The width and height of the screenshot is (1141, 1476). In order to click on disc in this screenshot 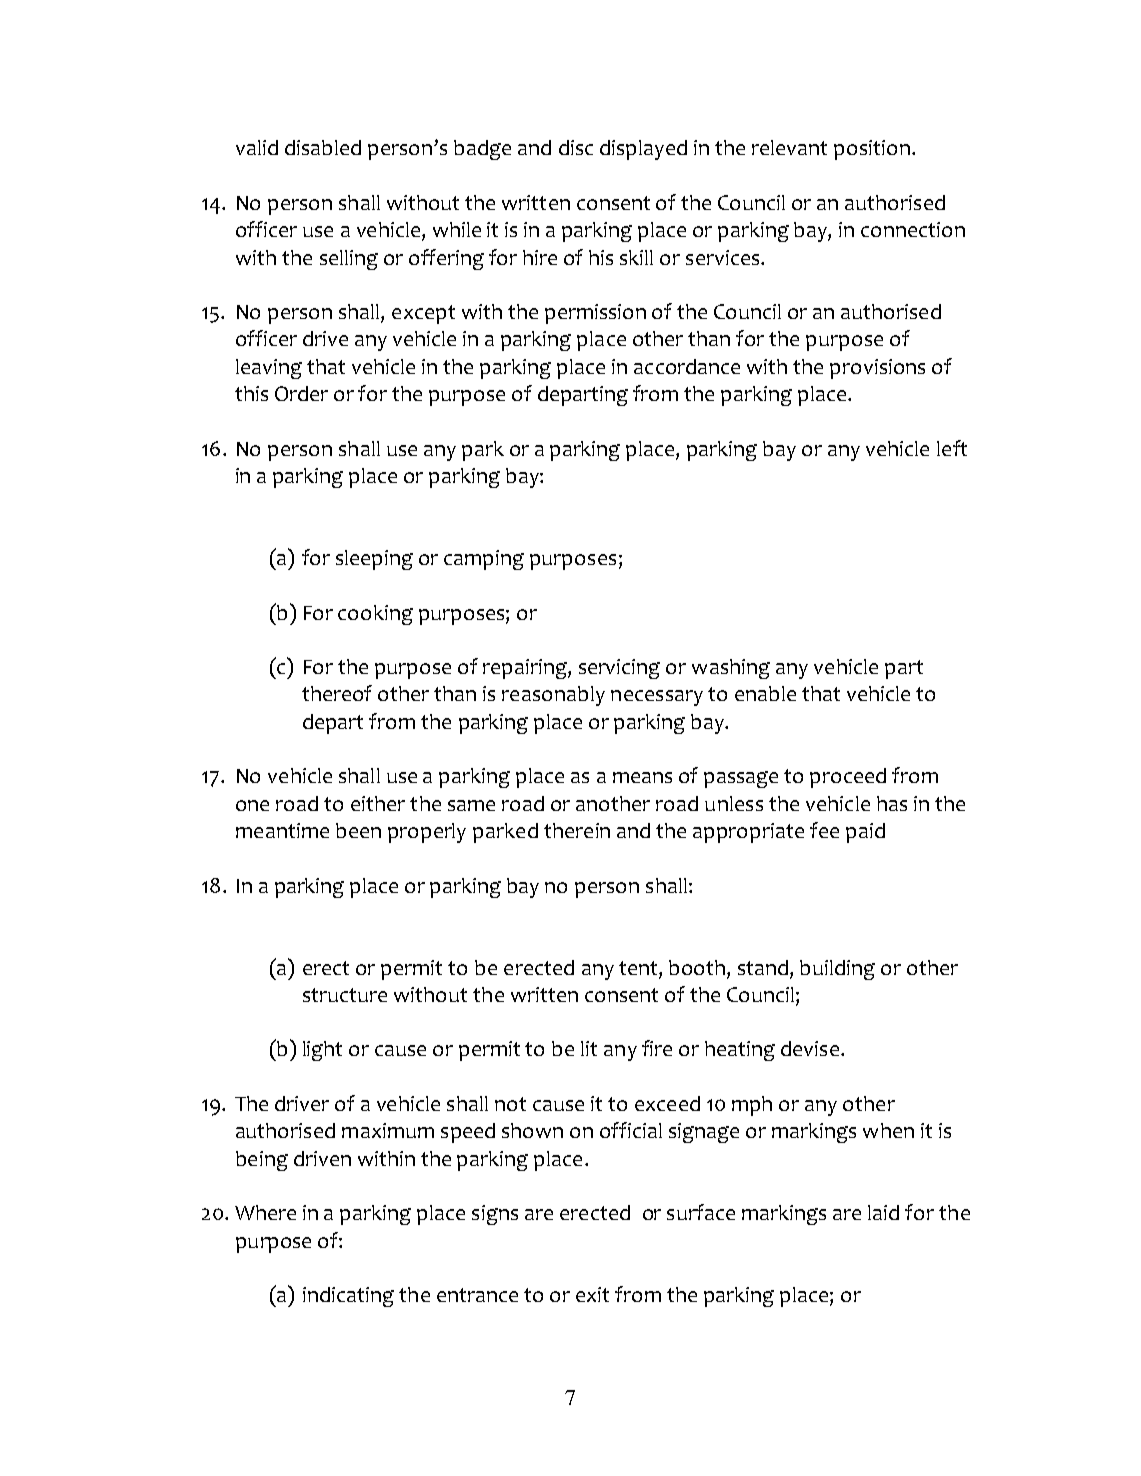, I will do `click(576, 147)`.
